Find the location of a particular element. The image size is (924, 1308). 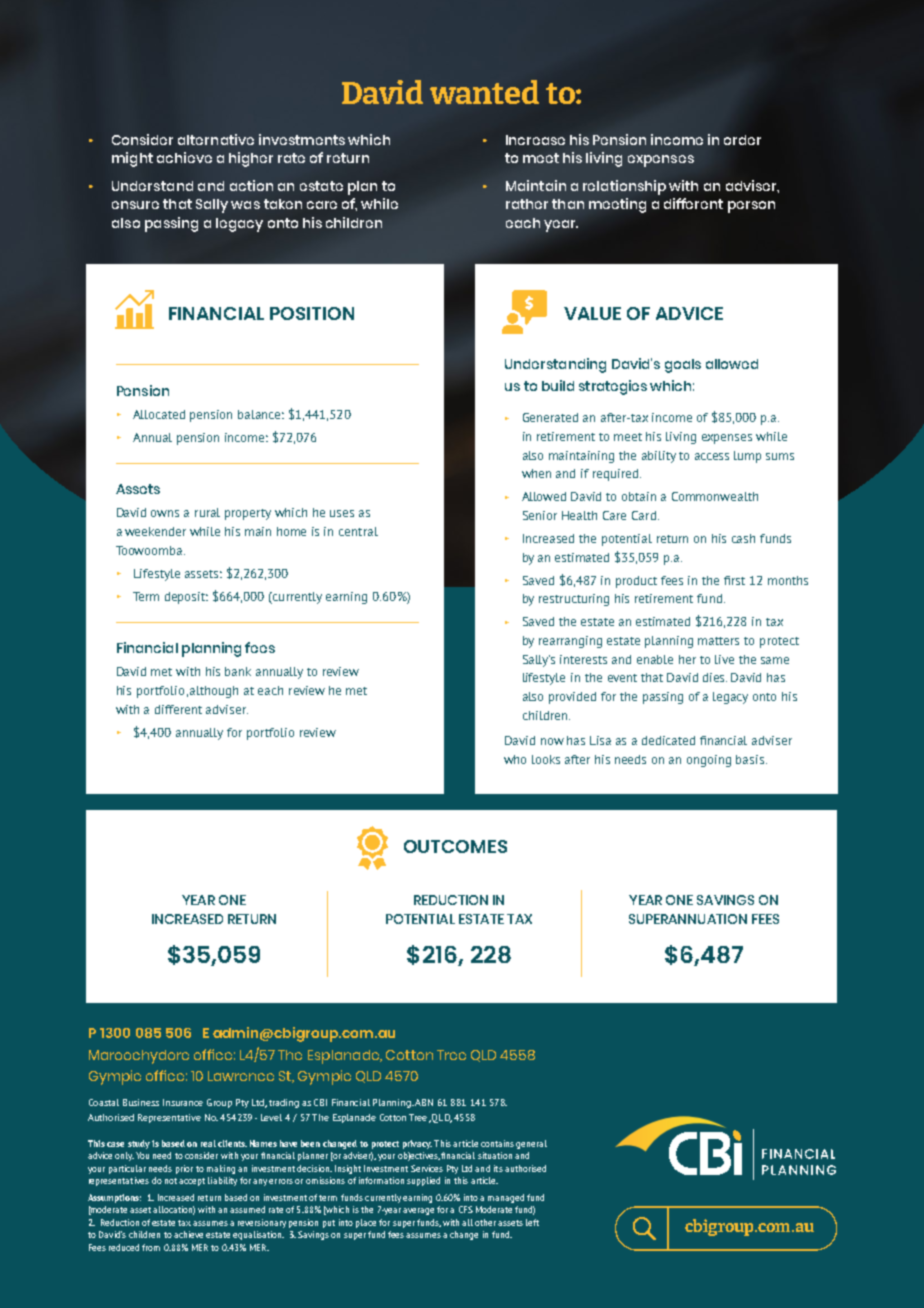

Commonwealth is located at coordinates (715, 496).
